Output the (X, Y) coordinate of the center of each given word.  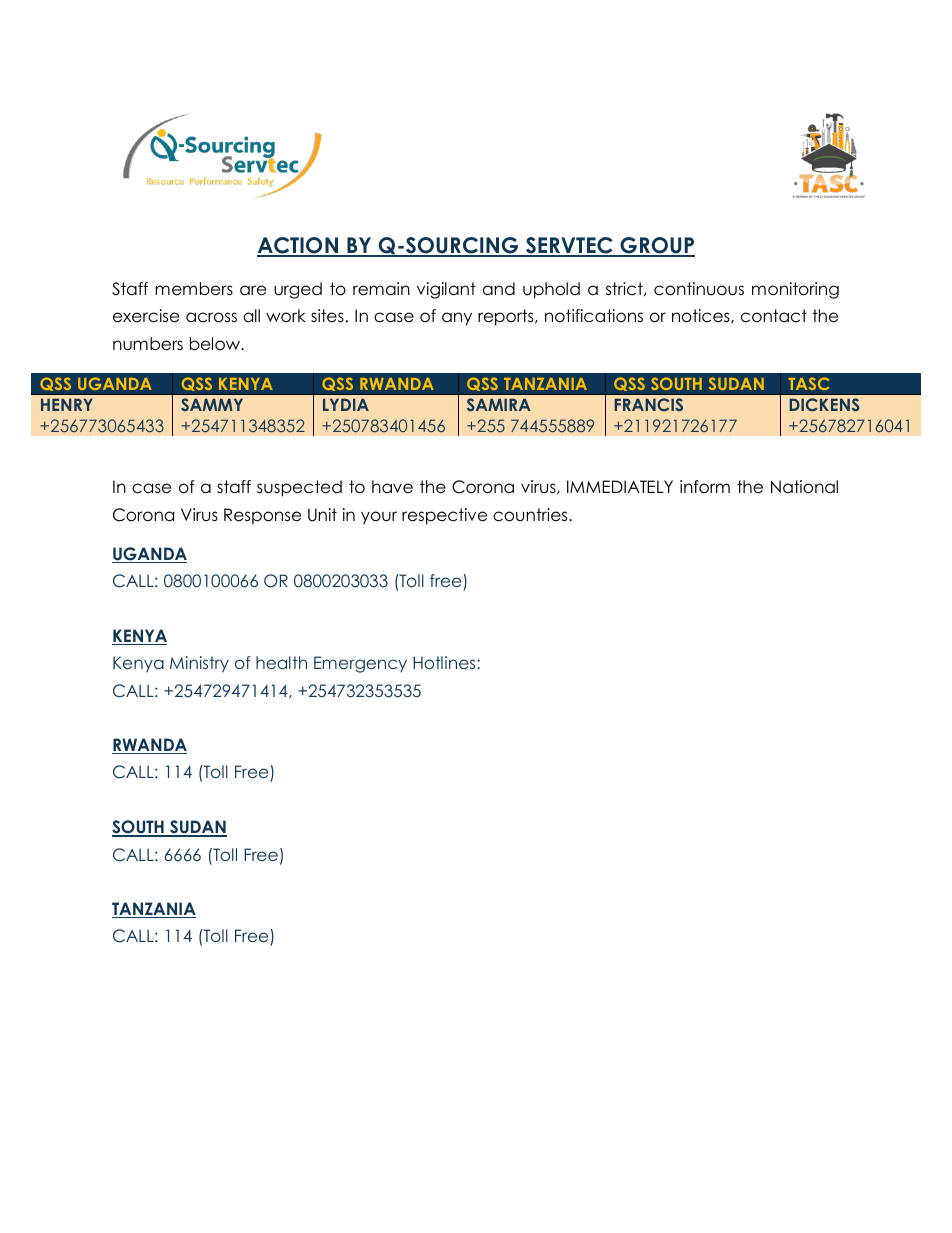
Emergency (360, 664)
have (392, 487)
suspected (299, 488)
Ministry (199, 664)
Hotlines (445, 662)
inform (705, 487)
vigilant (446, 290)
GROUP (656, 246)
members (194, 289)
